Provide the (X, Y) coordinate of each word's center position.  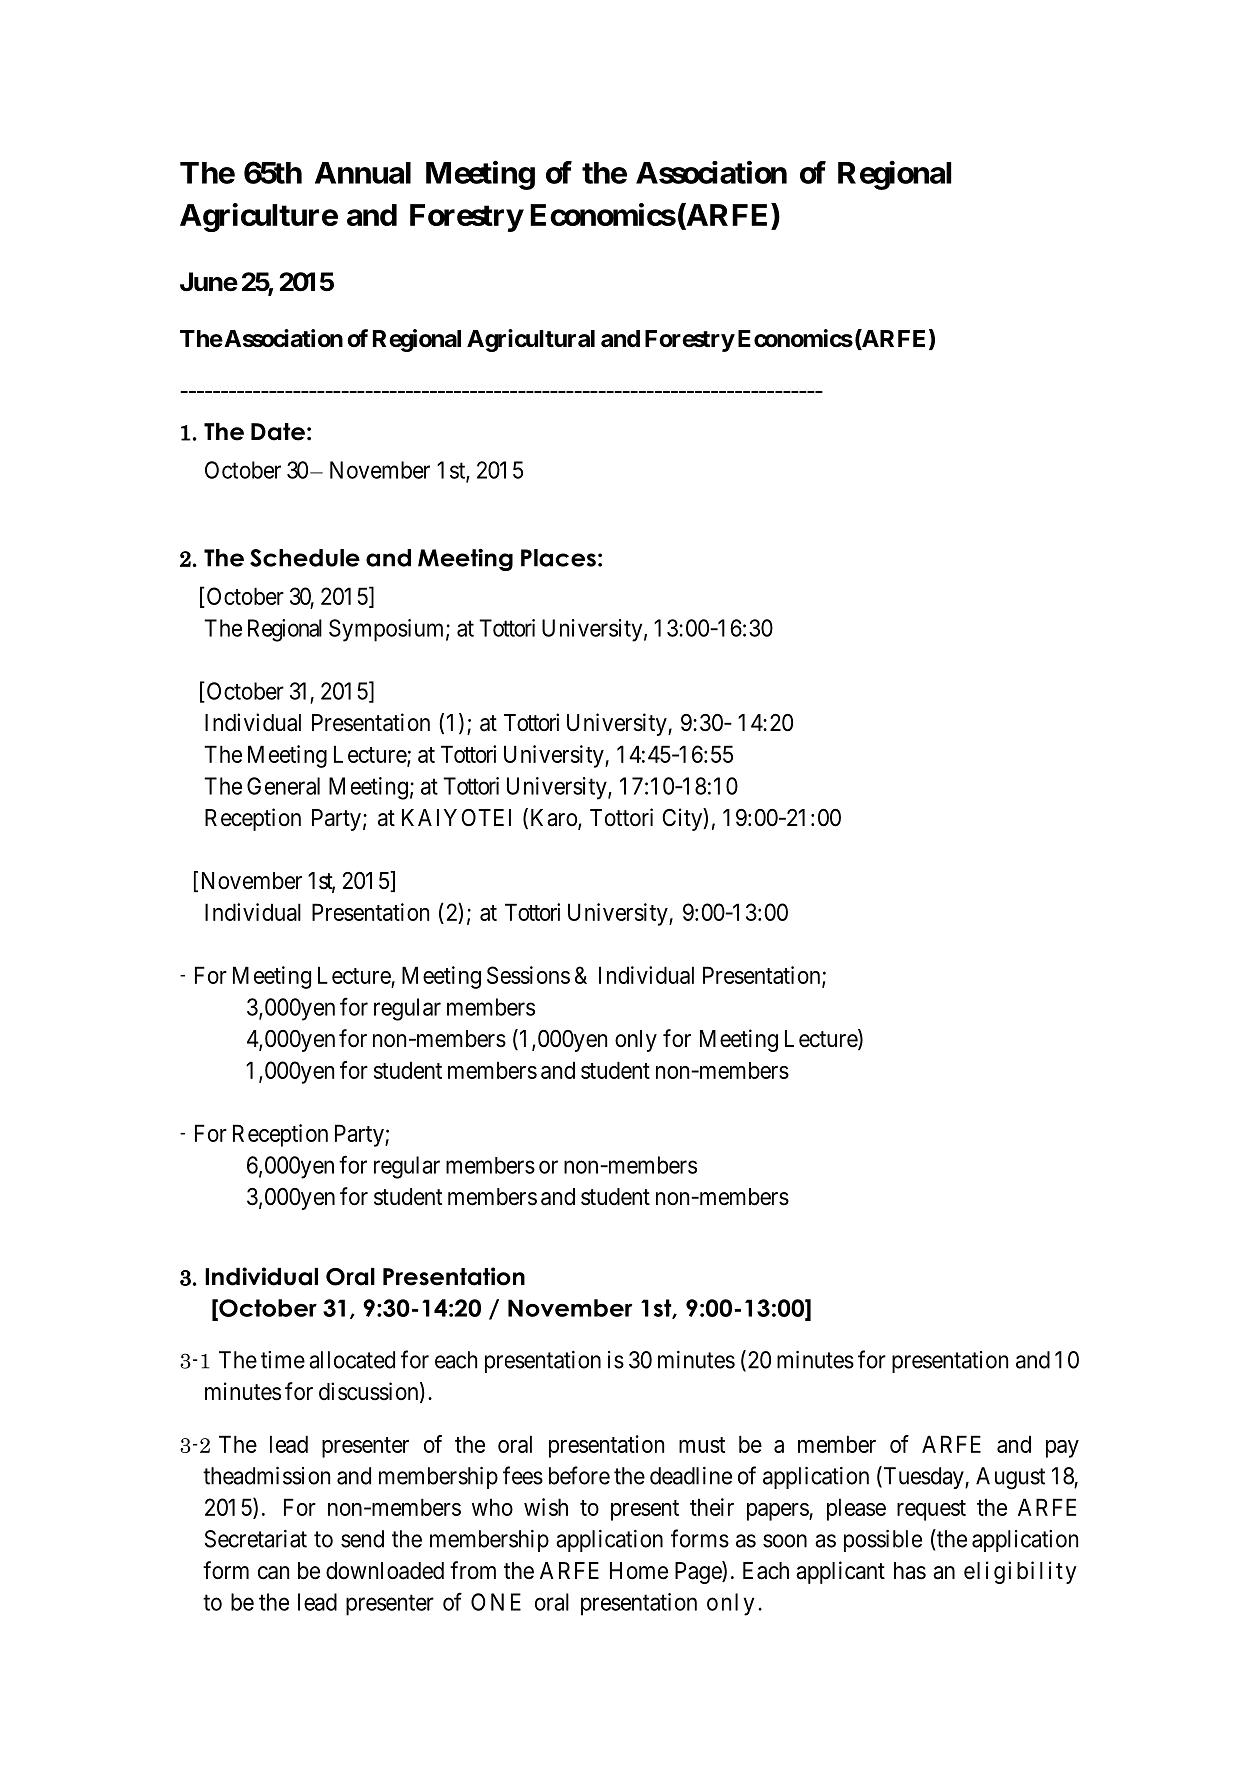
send (362, 1539)
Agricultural (531, 340)
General (283, 786)
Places (558, 558)
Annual (363, 173)
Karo (555, 819)
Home (639, 1571)
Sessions (528, 975)
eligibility (1020, 1572)
